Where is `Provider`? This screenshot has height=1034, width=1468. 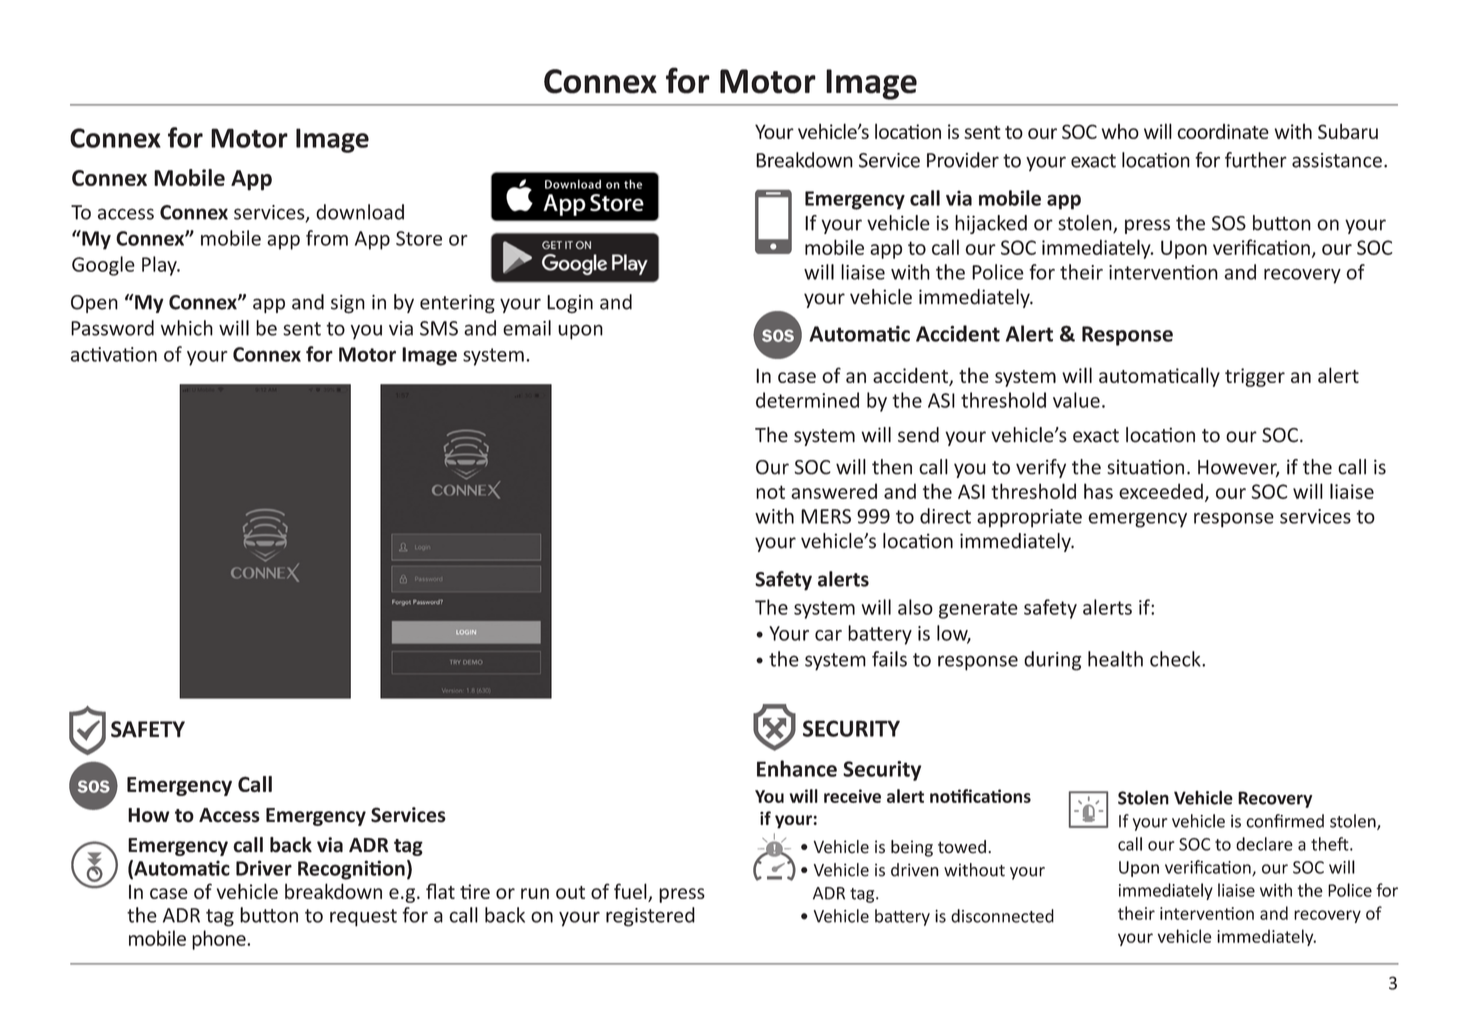 Provider is located at coordinates (963, 160).
